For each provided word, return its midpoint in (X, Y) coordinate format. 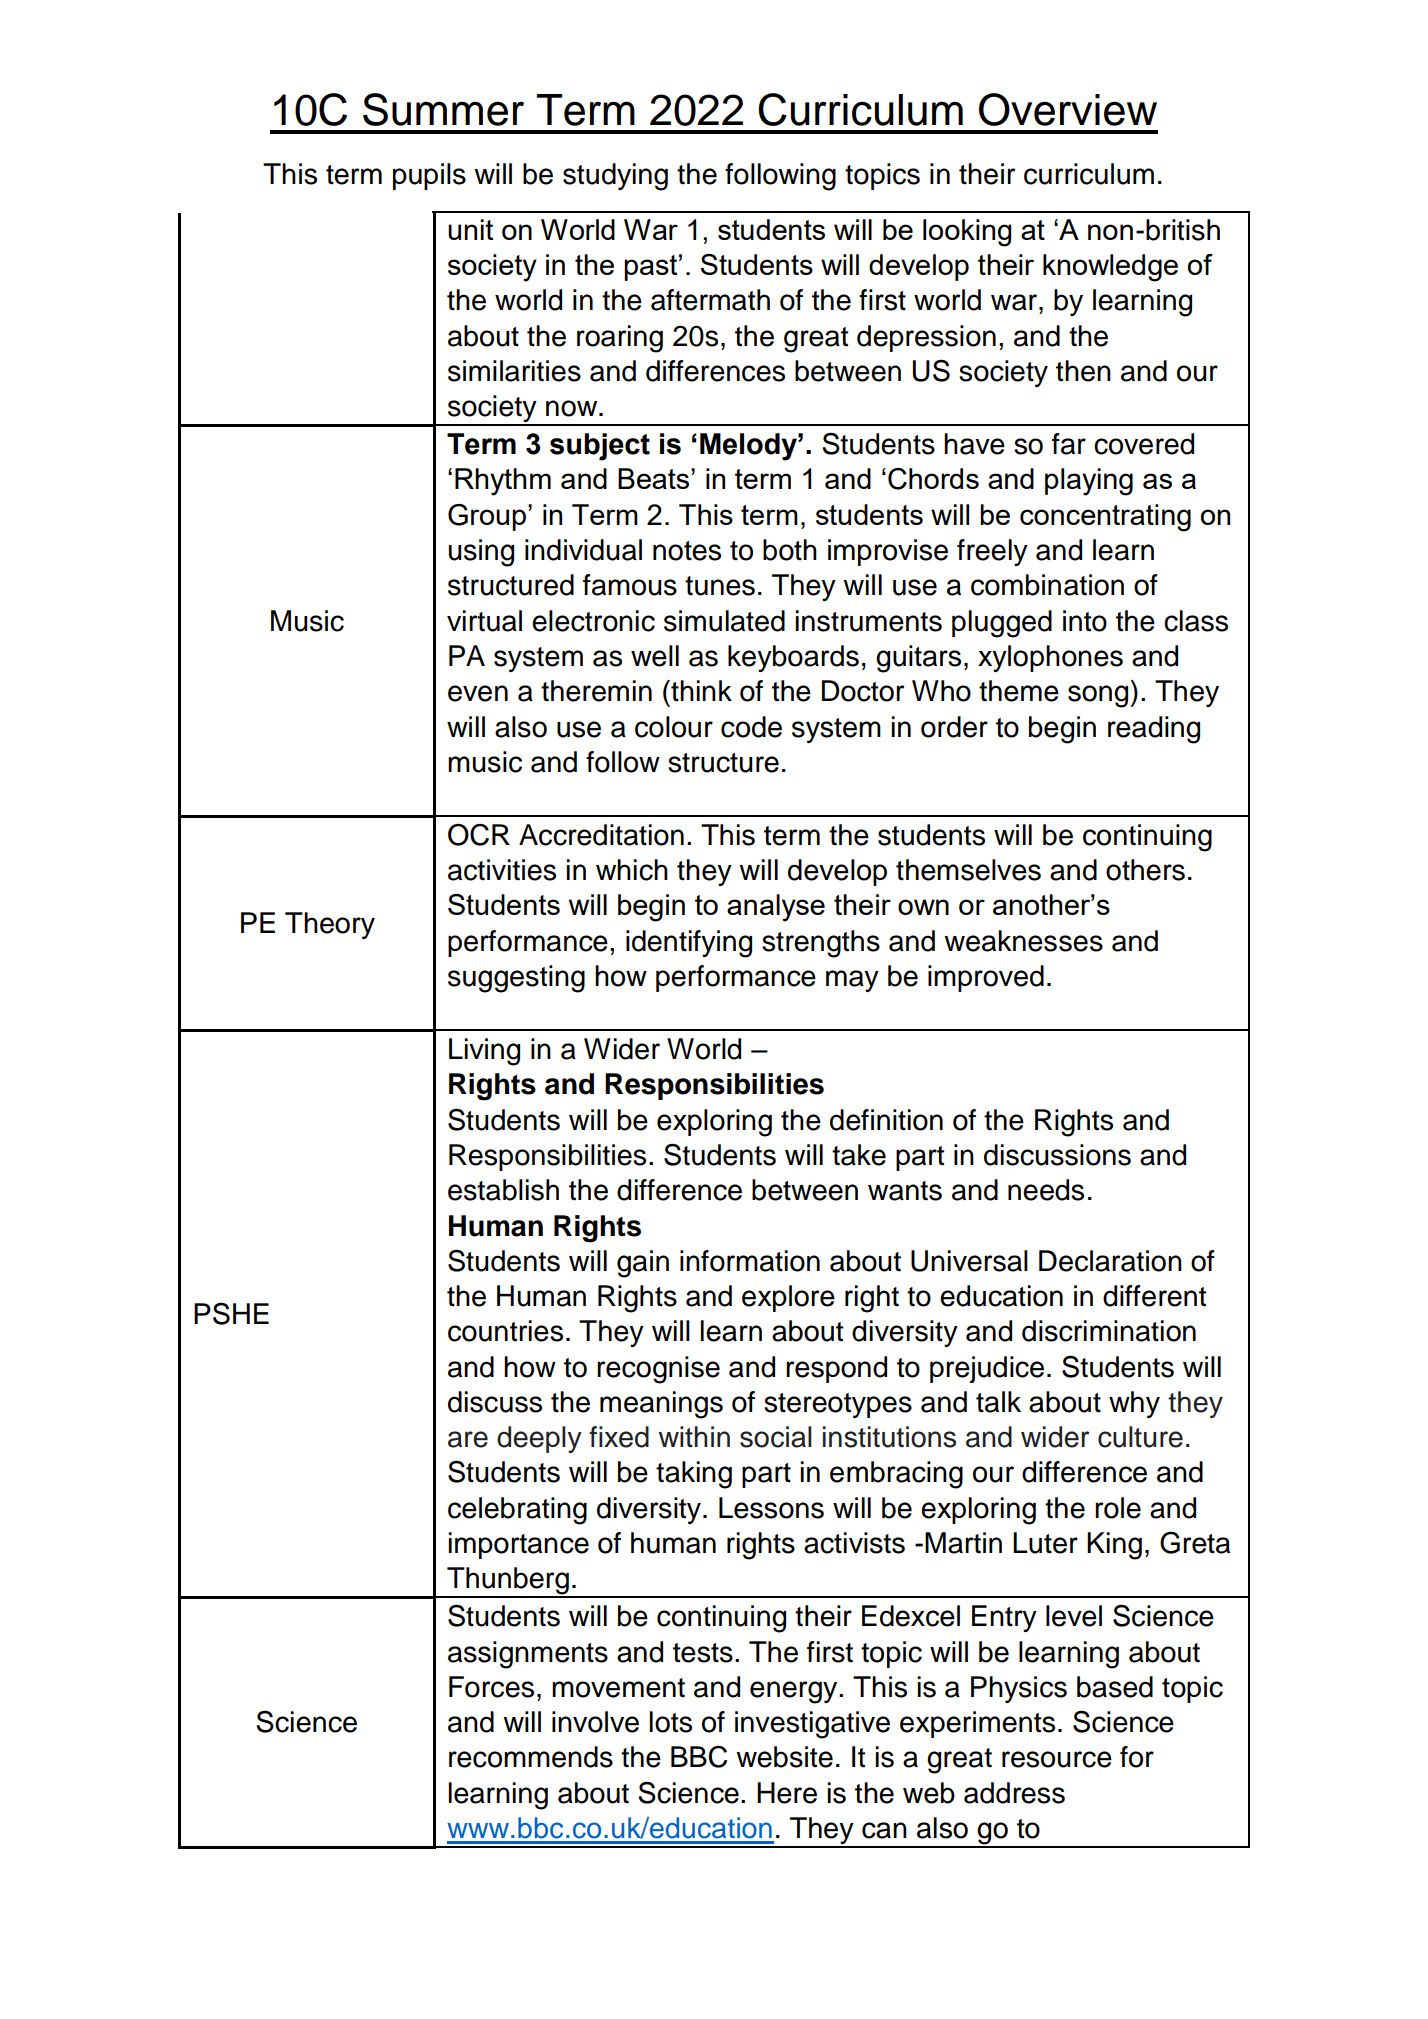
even (478, 693)
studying (615, 177)
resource (1057, 1759)
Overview (1068, 109)
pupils (429, 176)
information (750, 1261)
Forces (491, 1687)
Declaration (1110, 1261)
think (700, 691)
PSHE (231, 1313)
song (1099, 696)
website (784, 1757)
